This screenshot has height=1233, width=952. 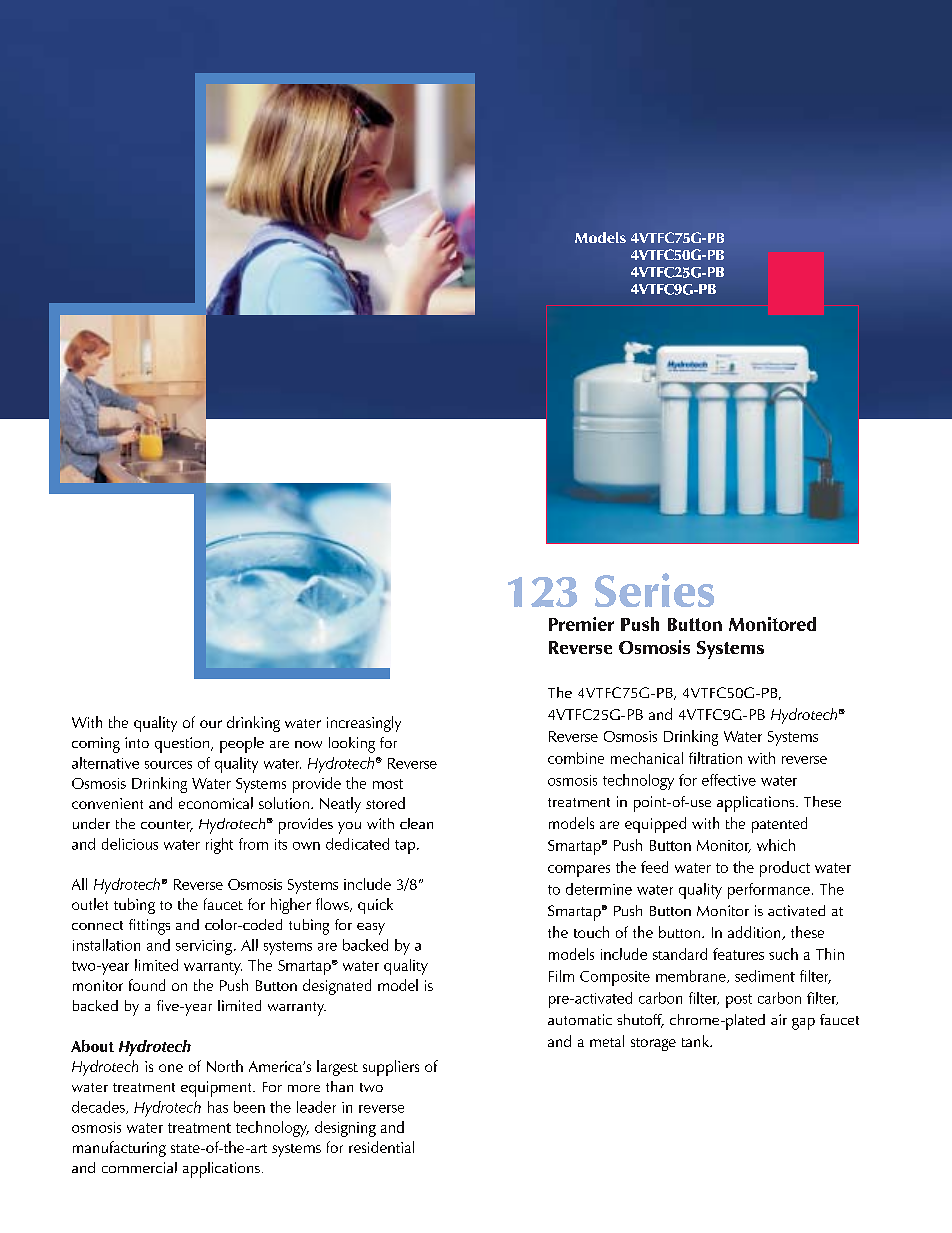 What do you see at coordinates (219, 846) in the screenshot?
I see `right` at bounding box center [219, 846].
